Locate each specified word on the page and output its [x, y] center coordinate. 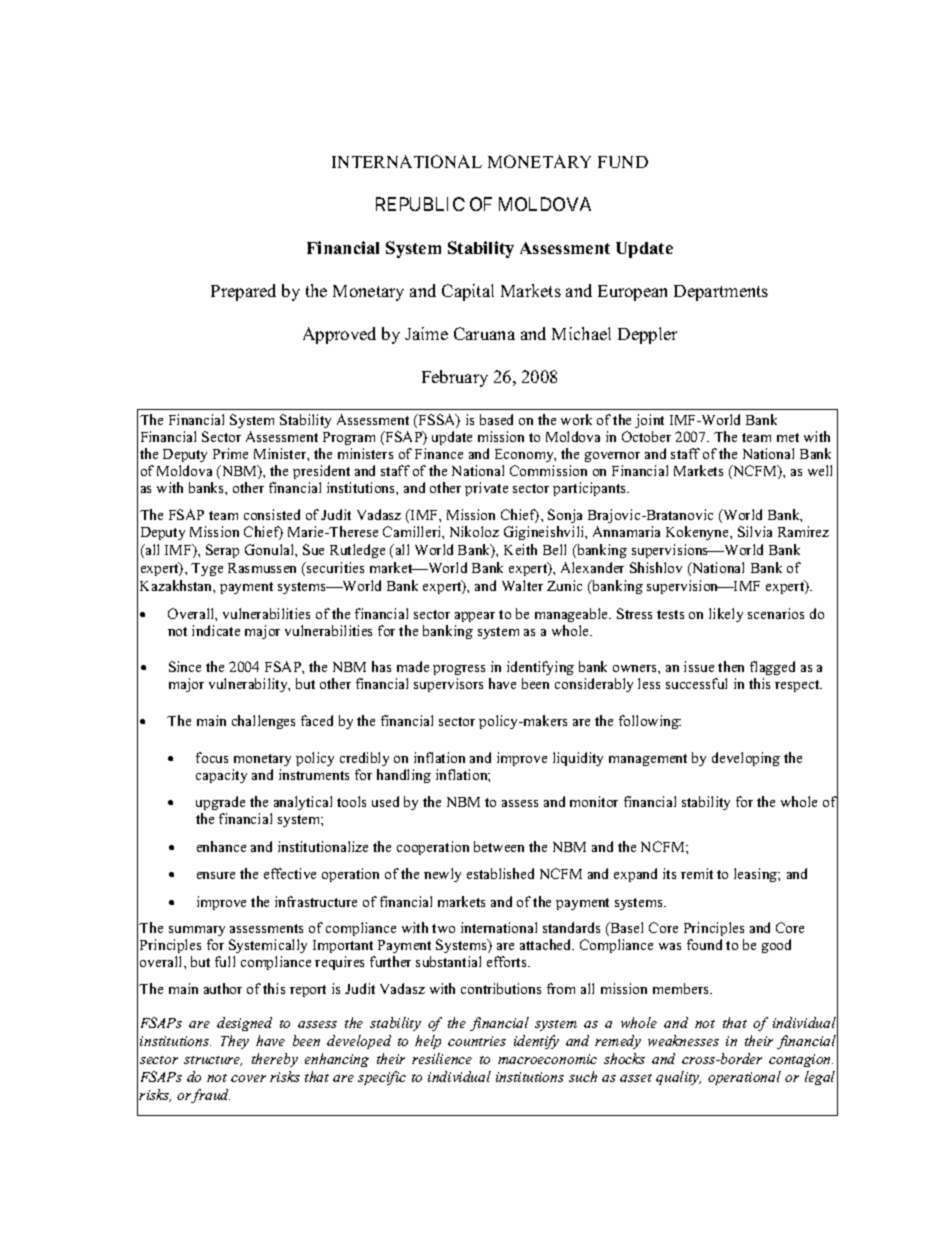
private [486, 489]
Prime [230, 453]
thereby [275, 1060]
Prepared [243, 292]
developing [746, 759]
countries [477, 1041]
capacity [221, 776]
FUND [623, 162]
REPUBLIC [420, 204]
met [788, 437]
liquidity [578, 759]
